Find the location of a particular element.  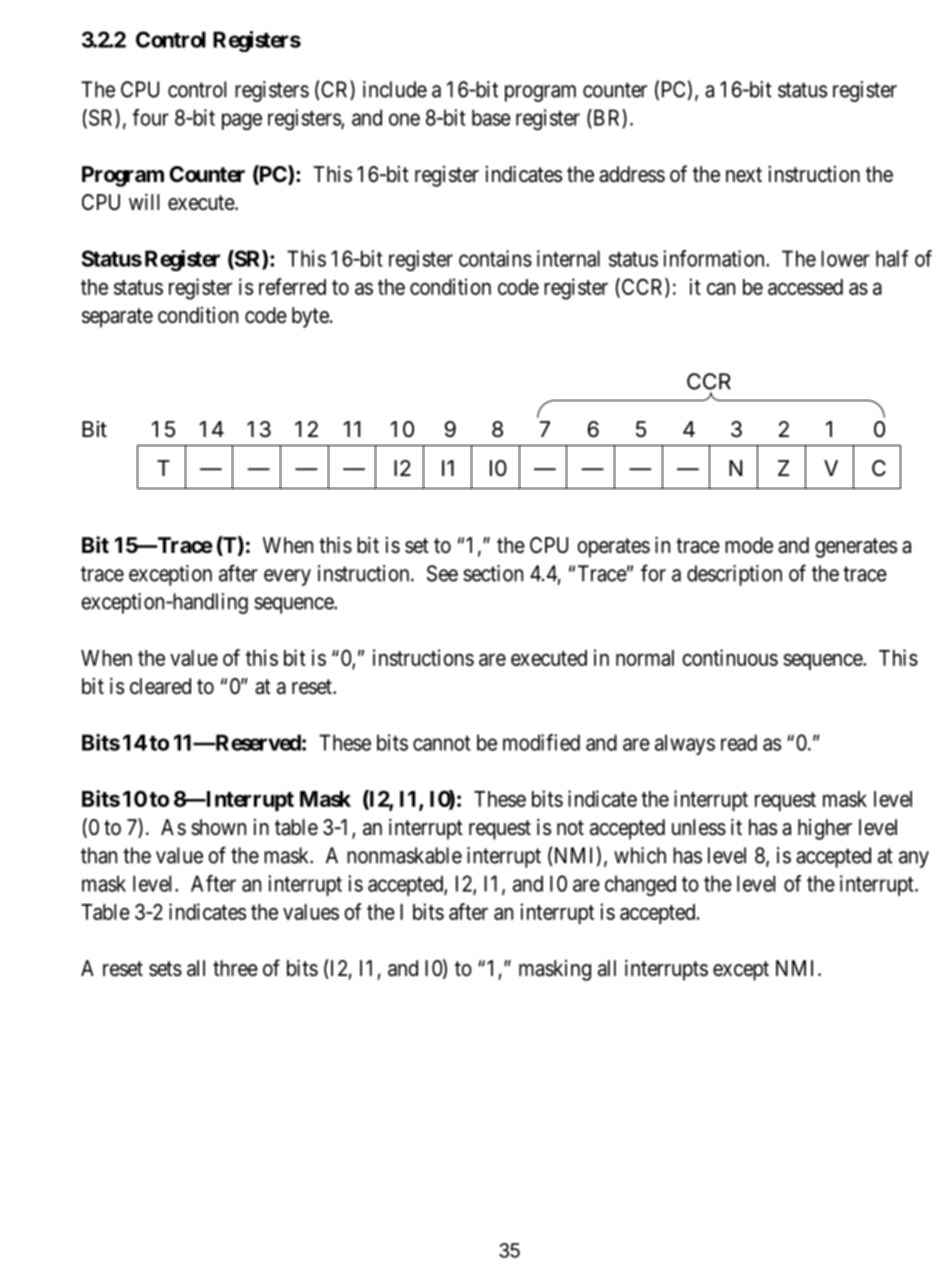

next is located at coordinates (744, 175).
